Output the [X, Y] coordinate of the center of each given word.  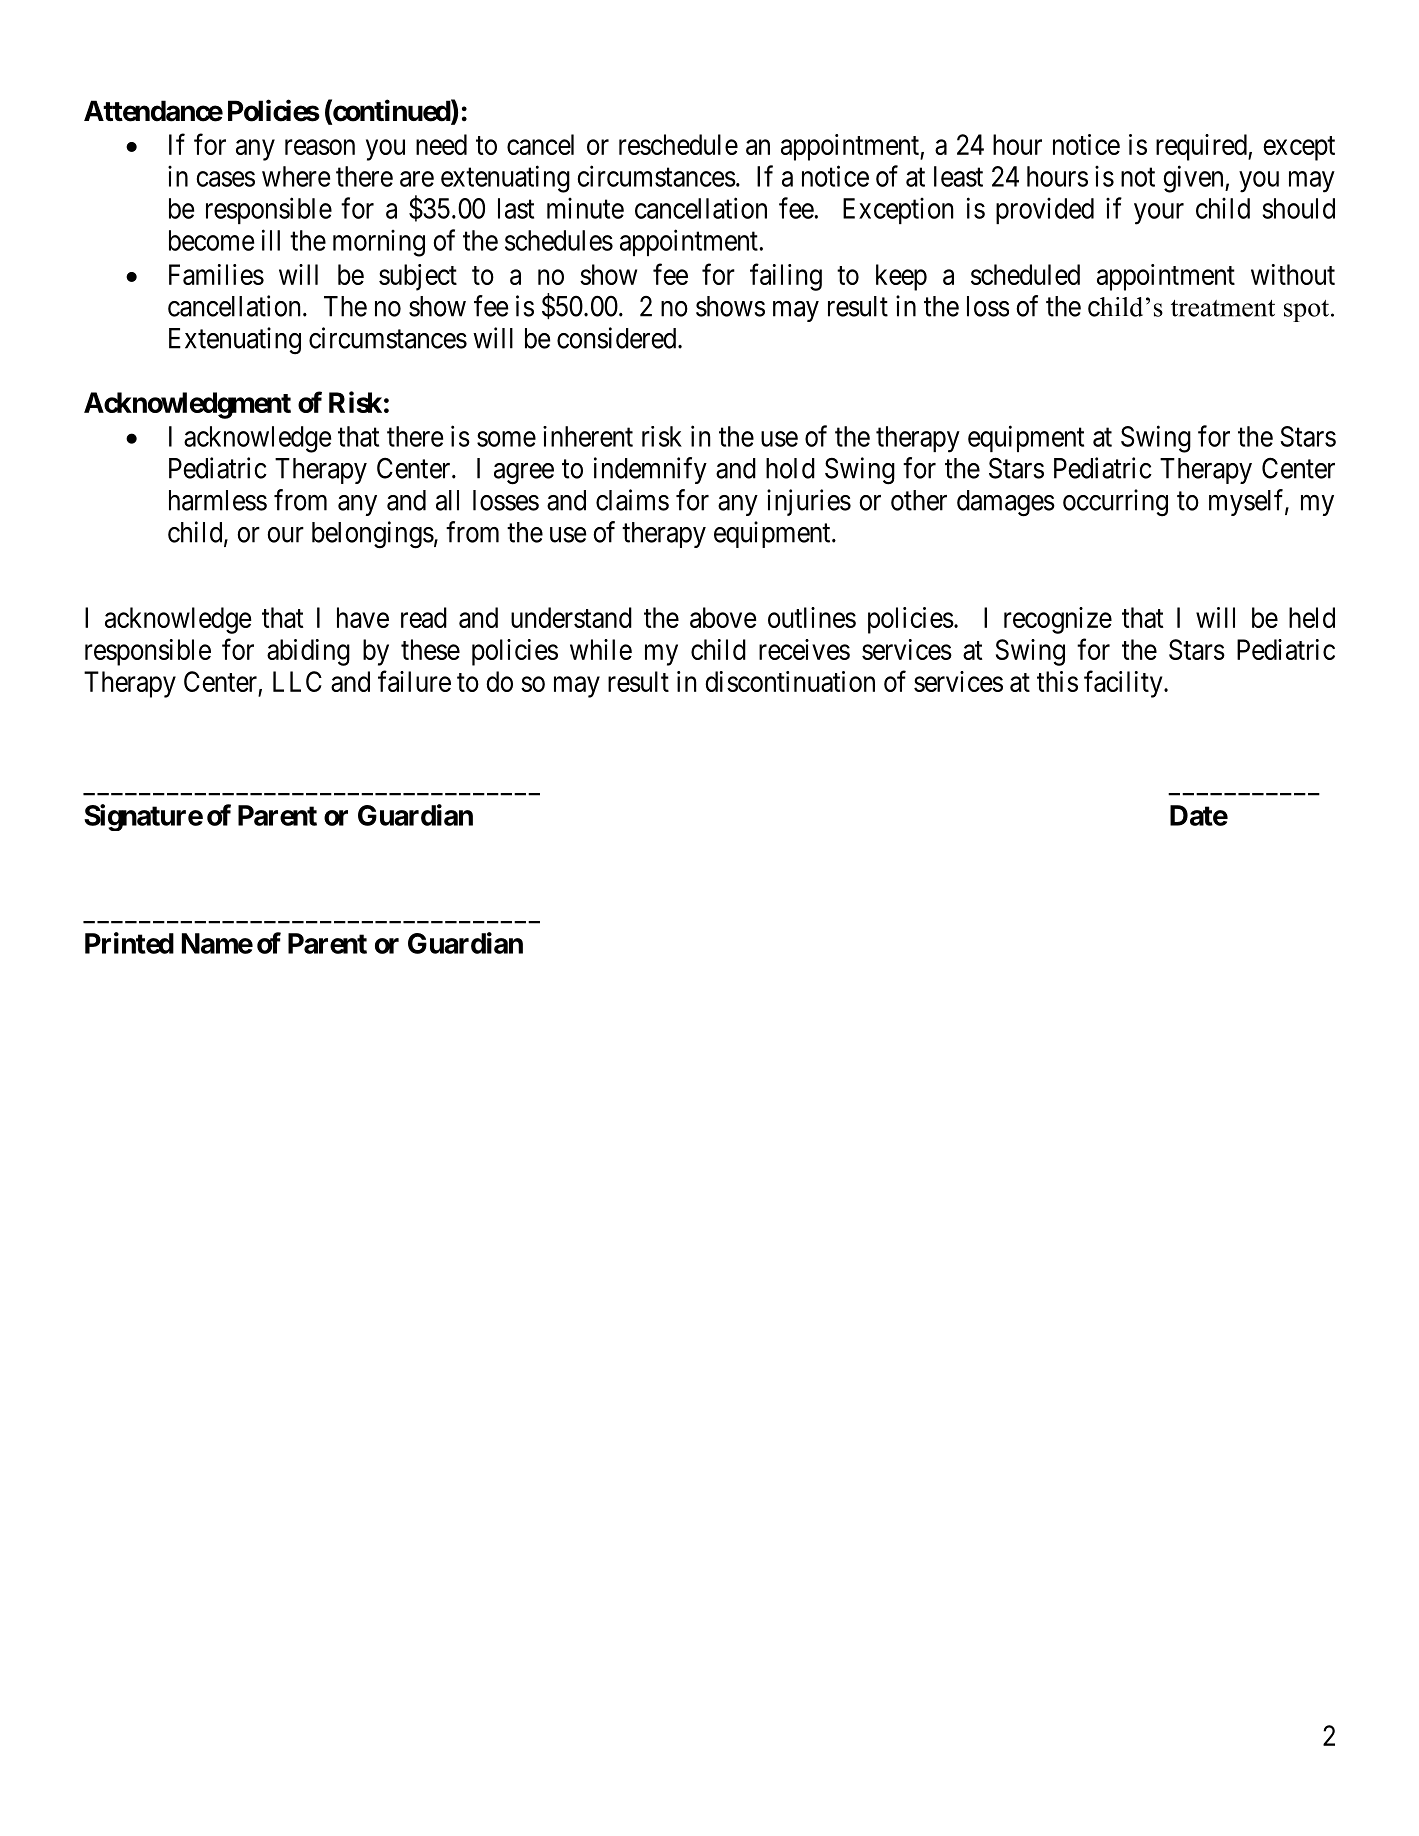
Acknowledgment [187, 405]
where [296, 176]
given [1194, 179]
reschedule [678, 144]
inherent [588, 436]
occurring [1115, 503]
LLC [297, 681]
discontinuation [790, 681]
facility [1124, 684]
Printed [129, 943]
